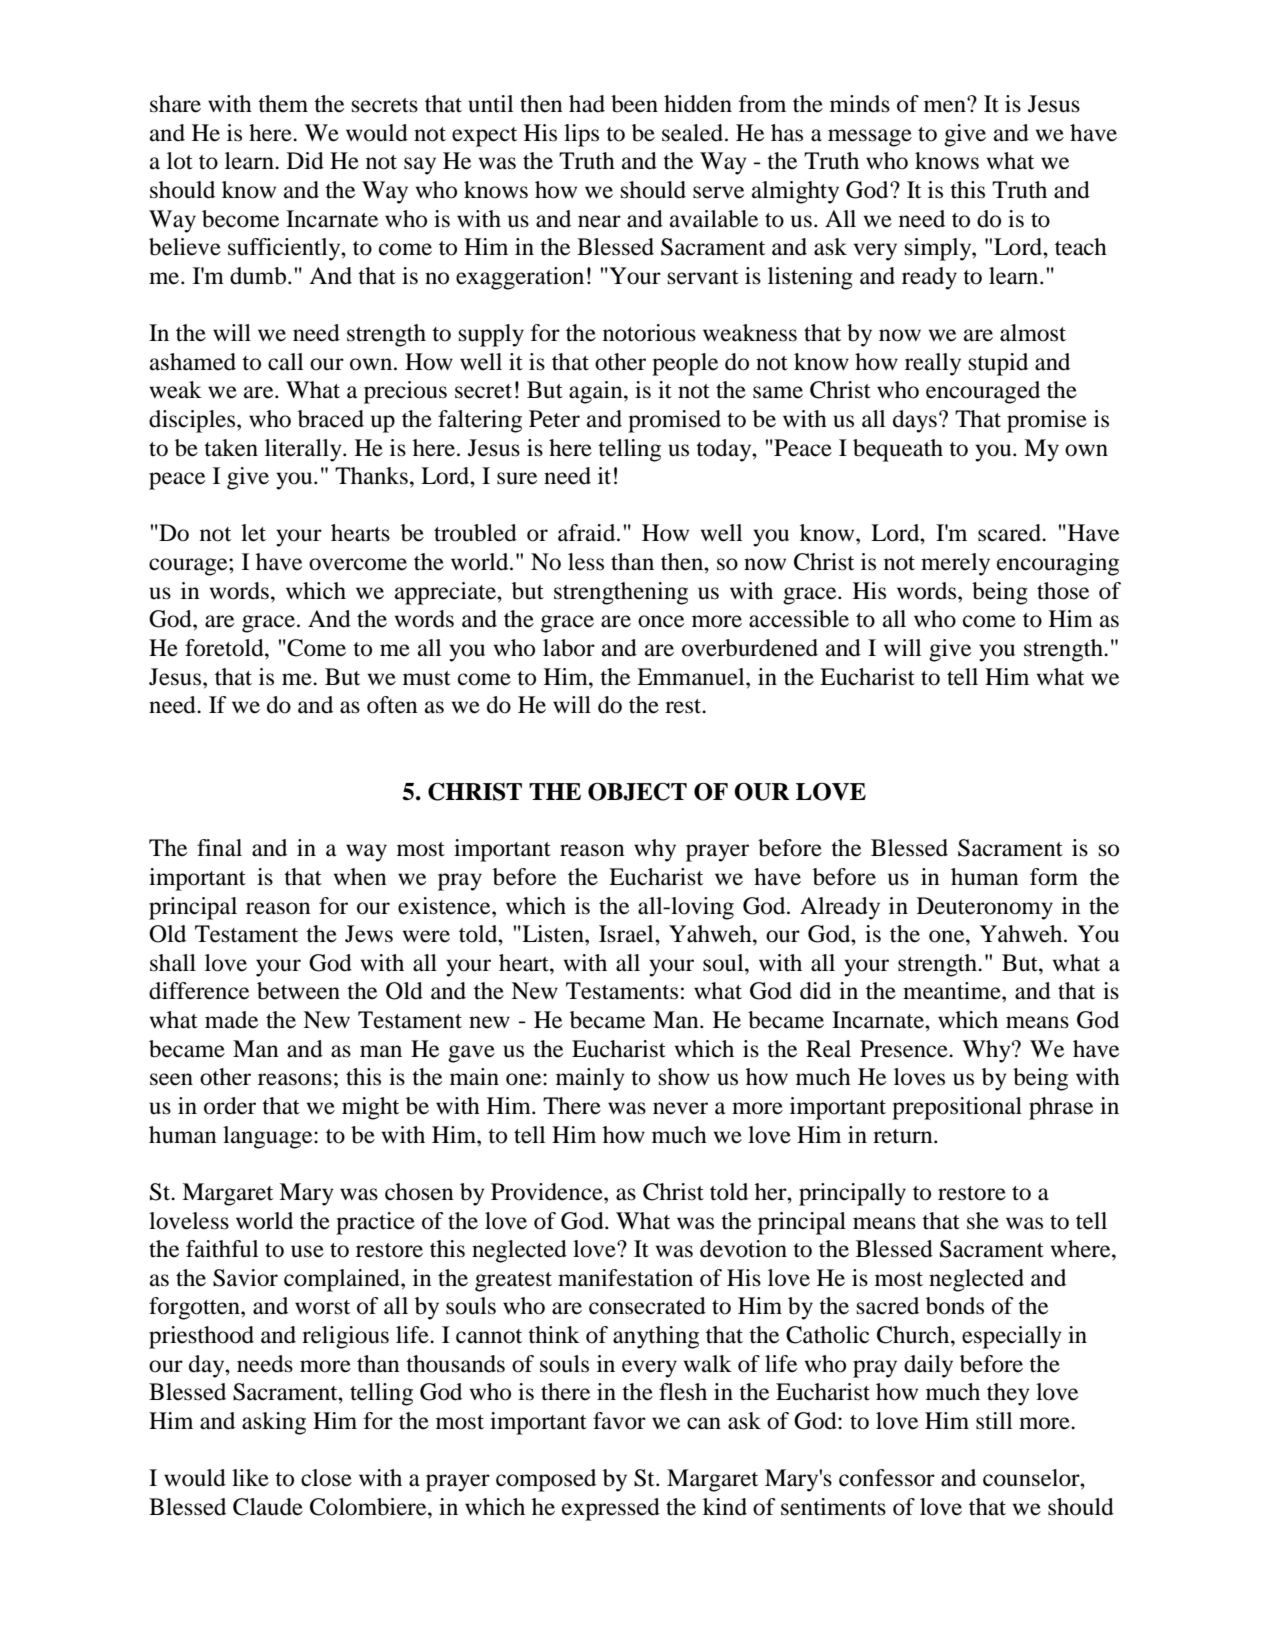  I want to click on still, so click(994, 1421).
